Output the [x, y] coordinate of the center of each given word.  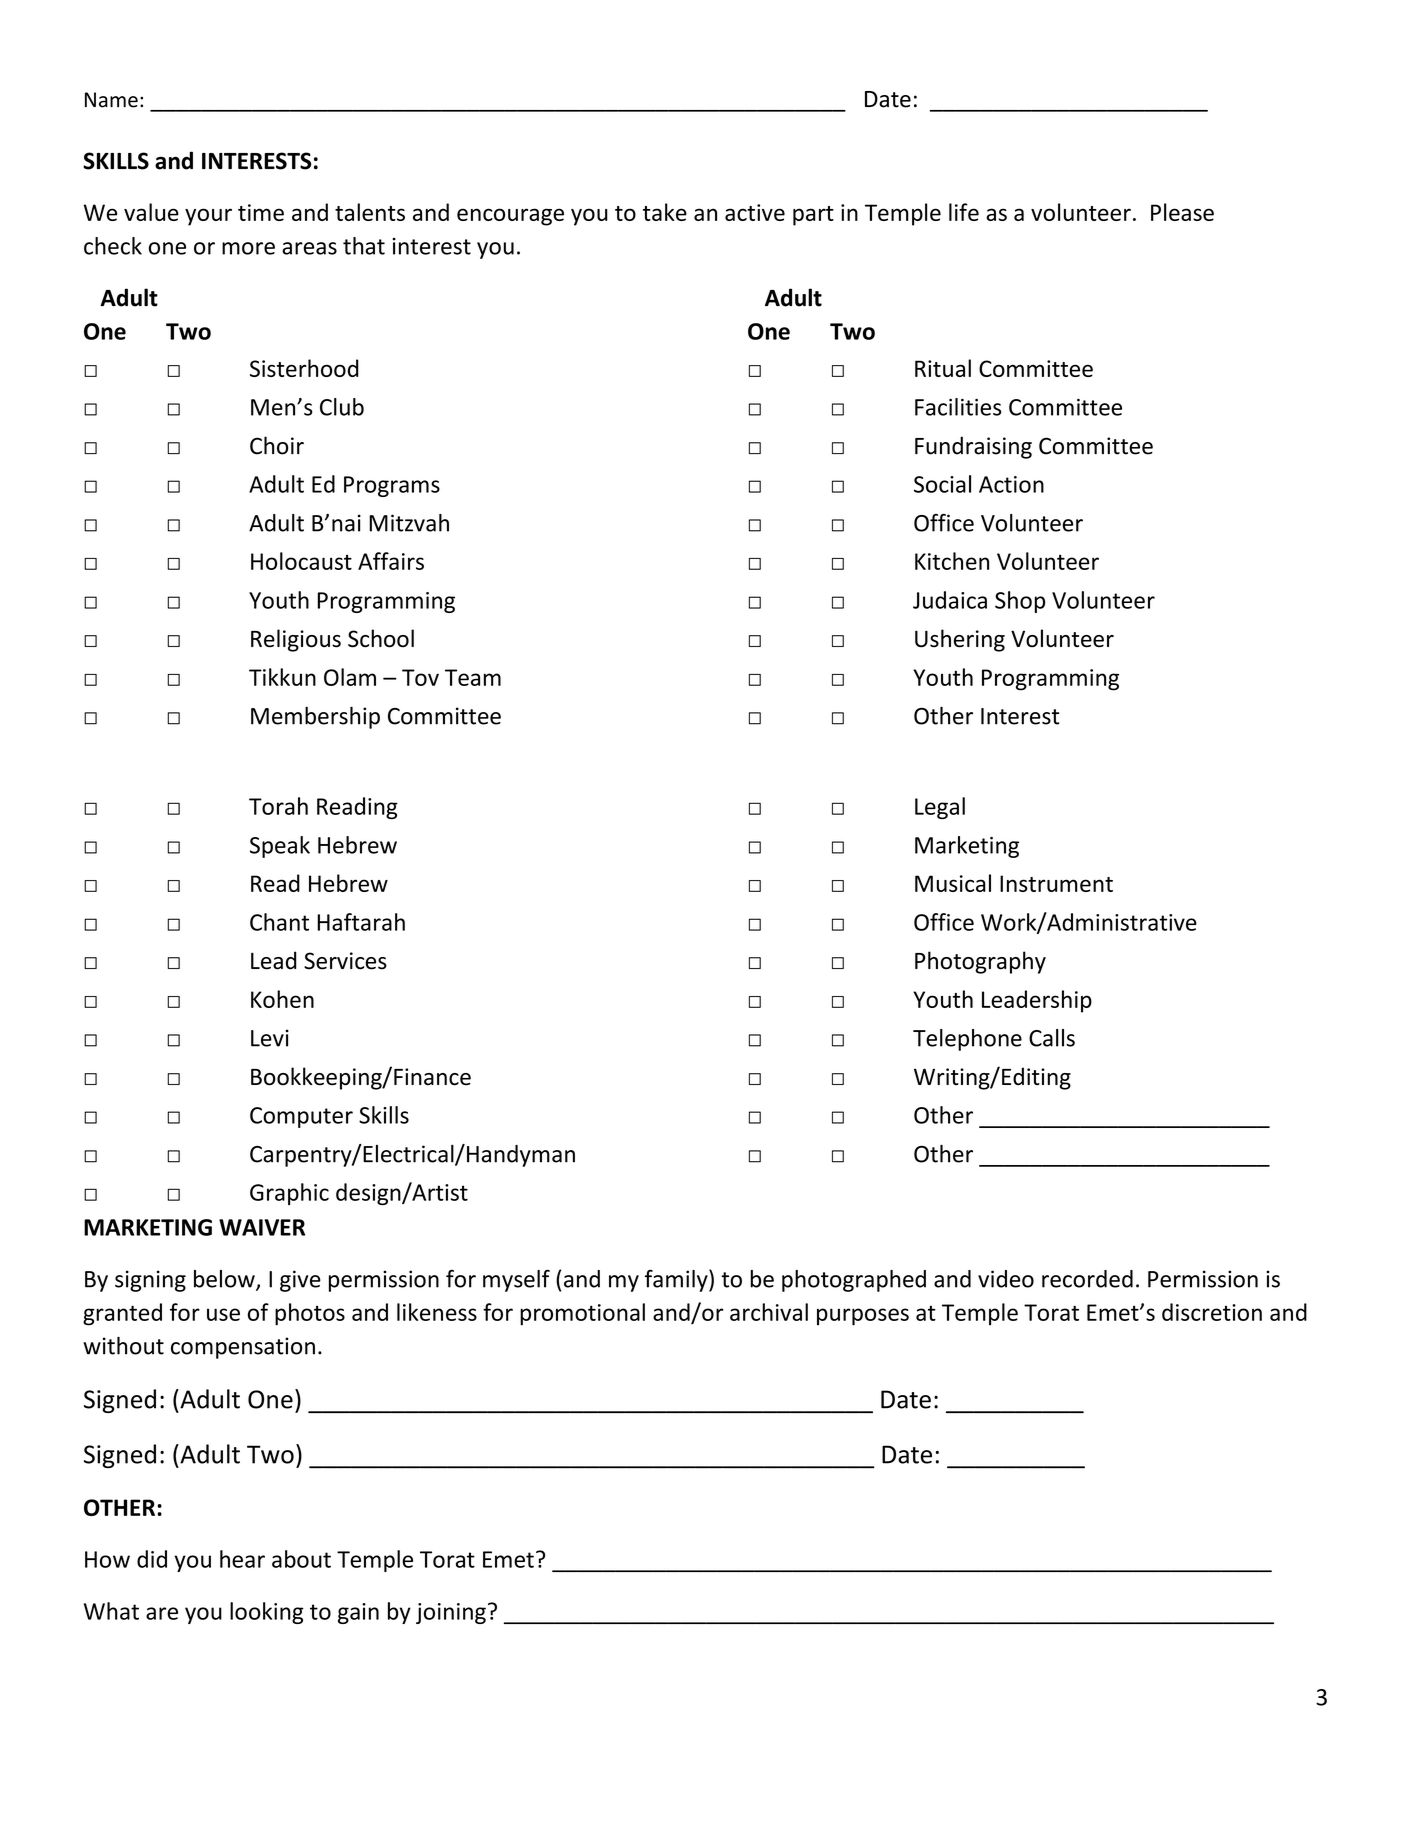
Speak [280, 847]
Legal [940, 808]
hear [242, 1559]
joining [451, 1613]
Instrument [1056, 883]
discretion [1212, 1312]
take [665, 212]
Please [1182, 212]
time [261, 212]
